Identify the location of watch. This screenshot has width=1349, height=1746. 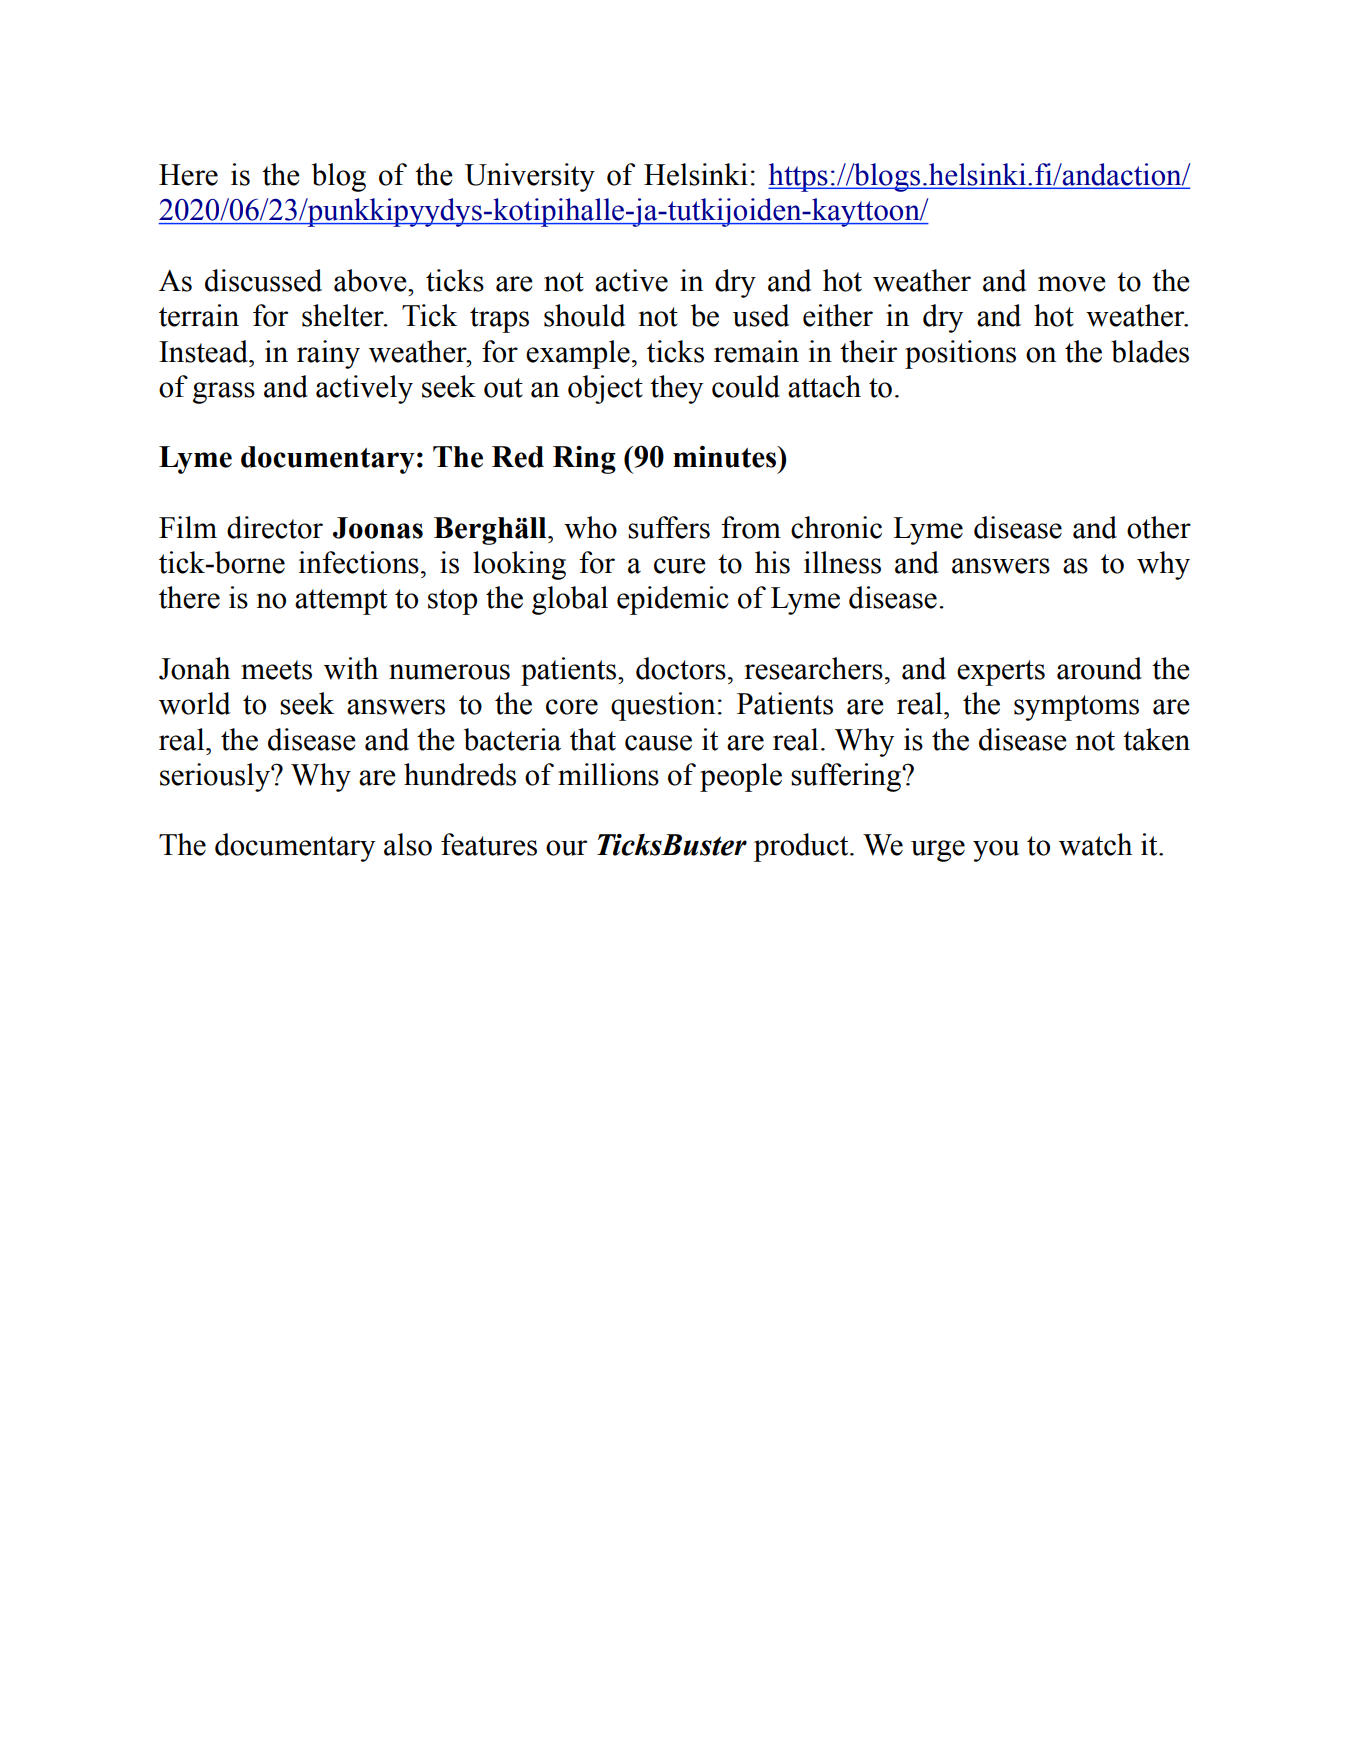
(1095, 844).
